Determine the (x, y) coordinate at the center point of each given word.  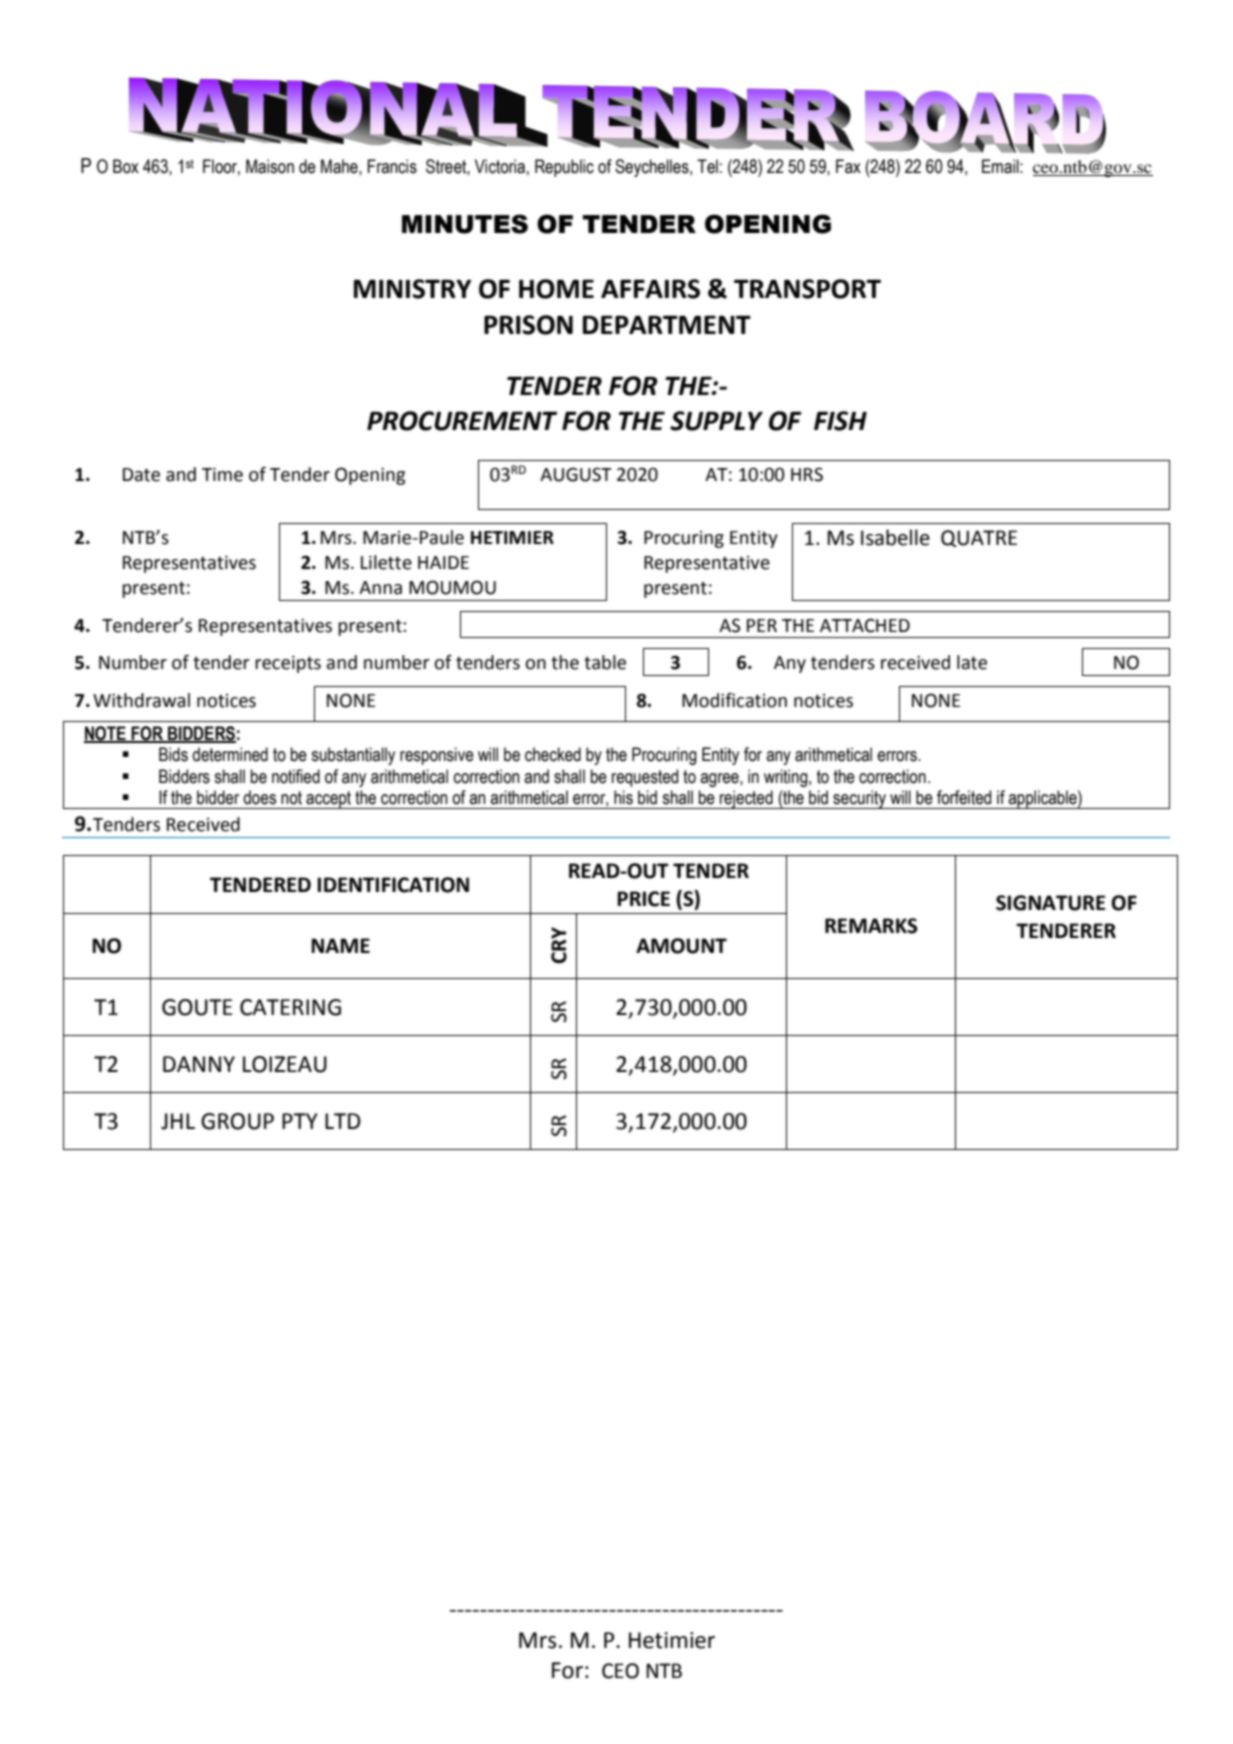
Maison (270, 166)
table (605, 662)
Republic (564, 168)
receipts (288, 664)
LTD (343, 1121)
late (972, 662)
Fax (848, 166)
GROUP (237, 1121)
